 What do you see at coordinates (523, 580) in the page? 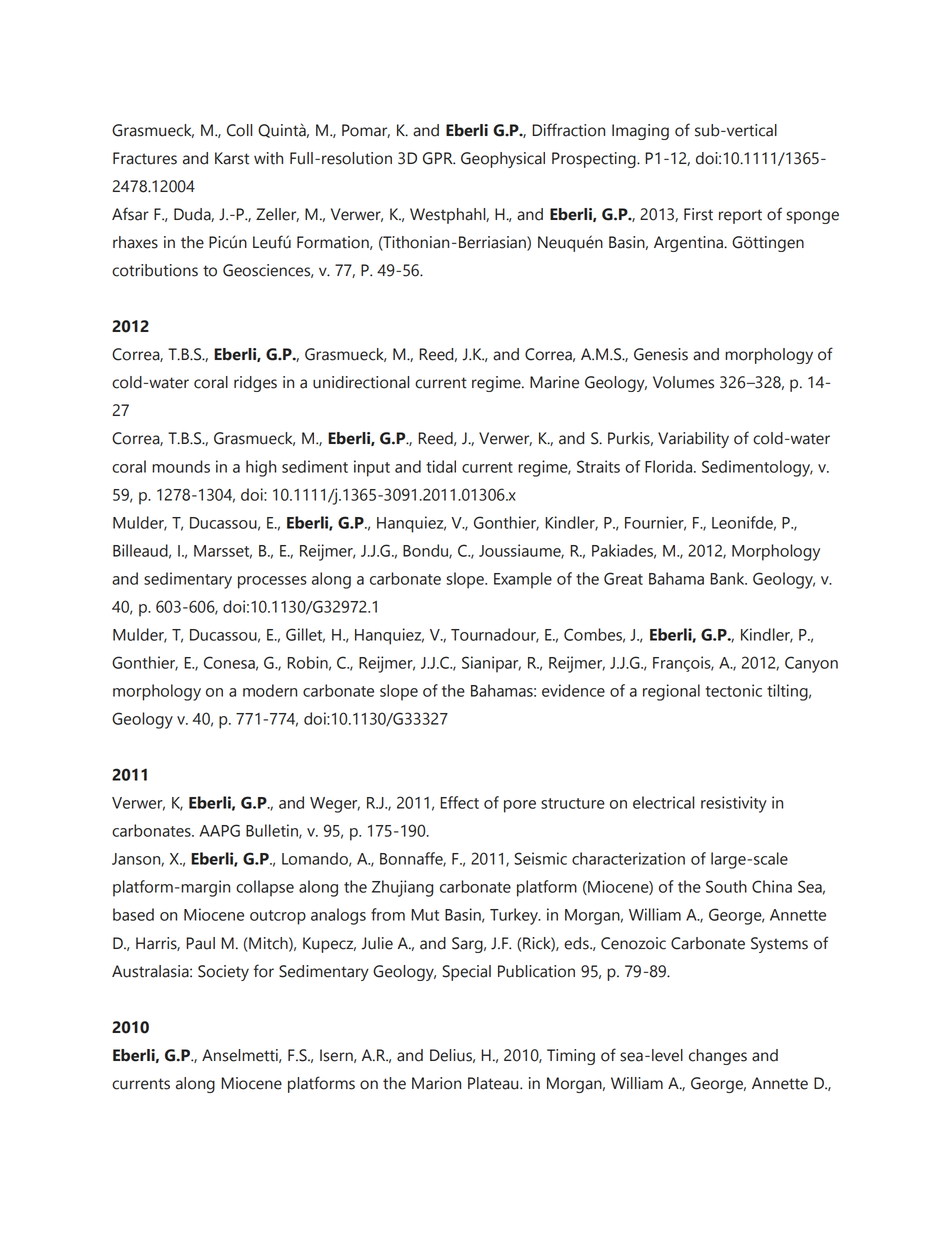
I see `Example` at bounding box center [523, 580].
